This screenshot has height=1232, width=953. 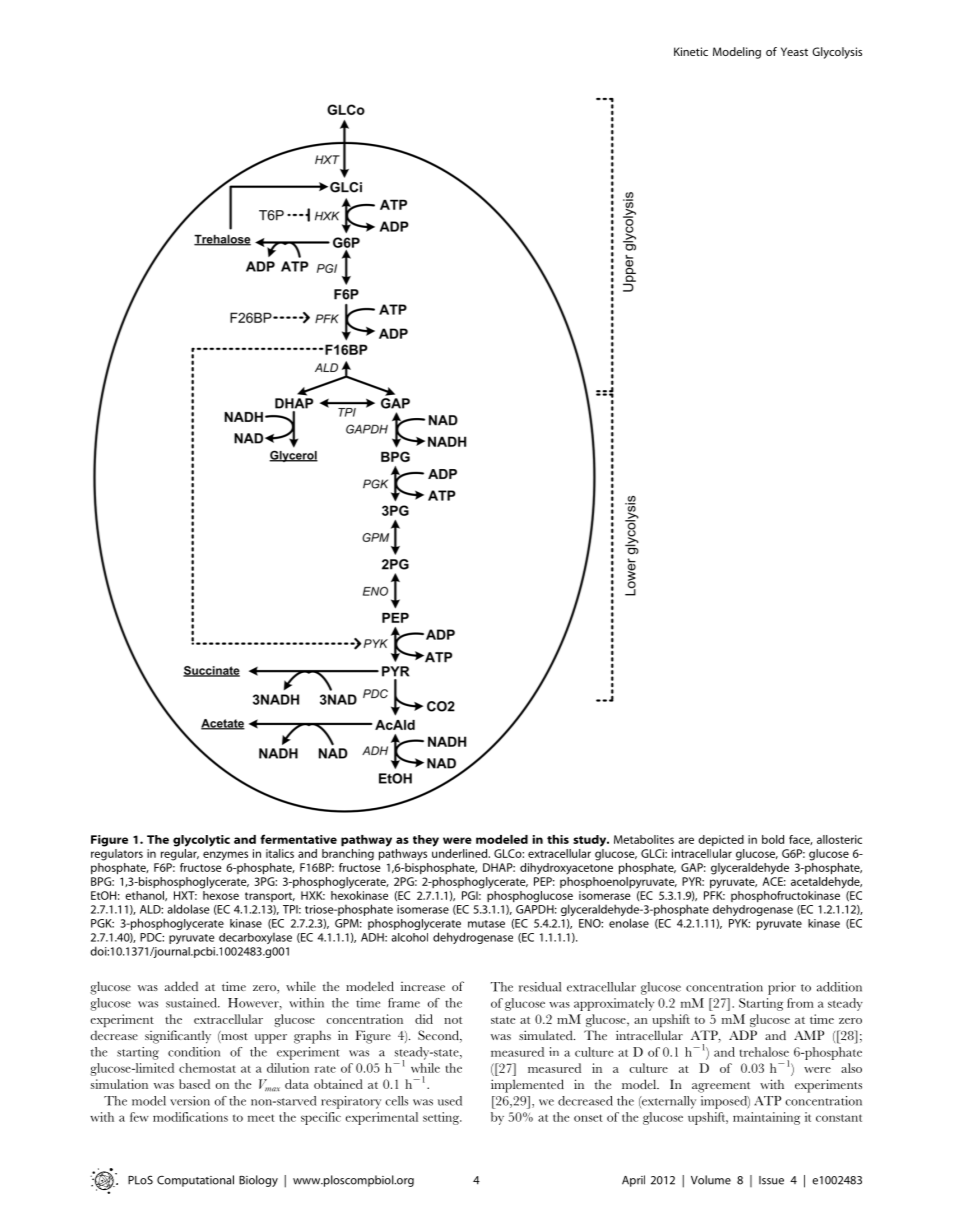 I want to click on setting, so click(x=442, y=1118).
